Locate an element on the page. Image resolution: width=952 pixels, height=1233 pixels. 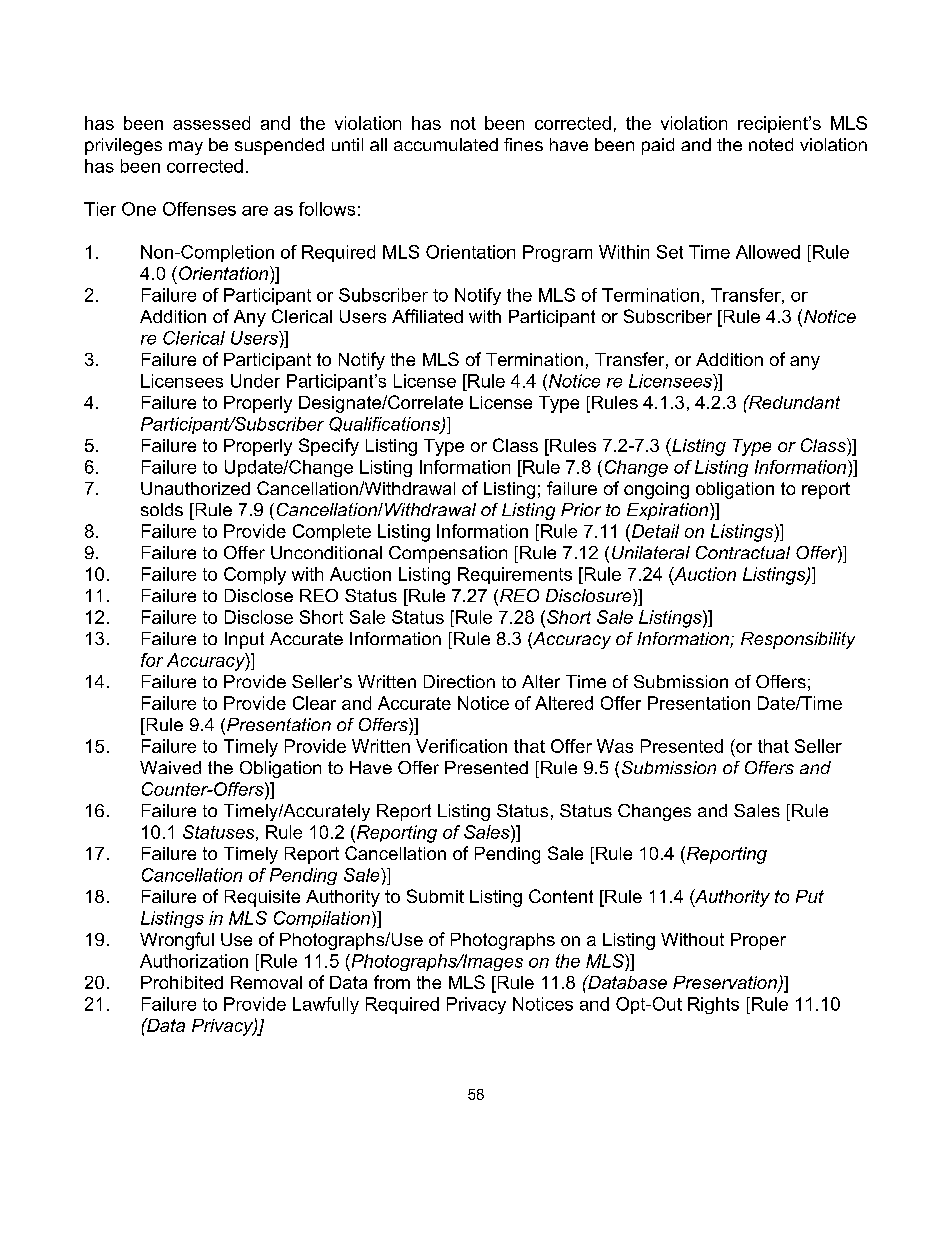
Comply is located at coordinates (255, 576).
